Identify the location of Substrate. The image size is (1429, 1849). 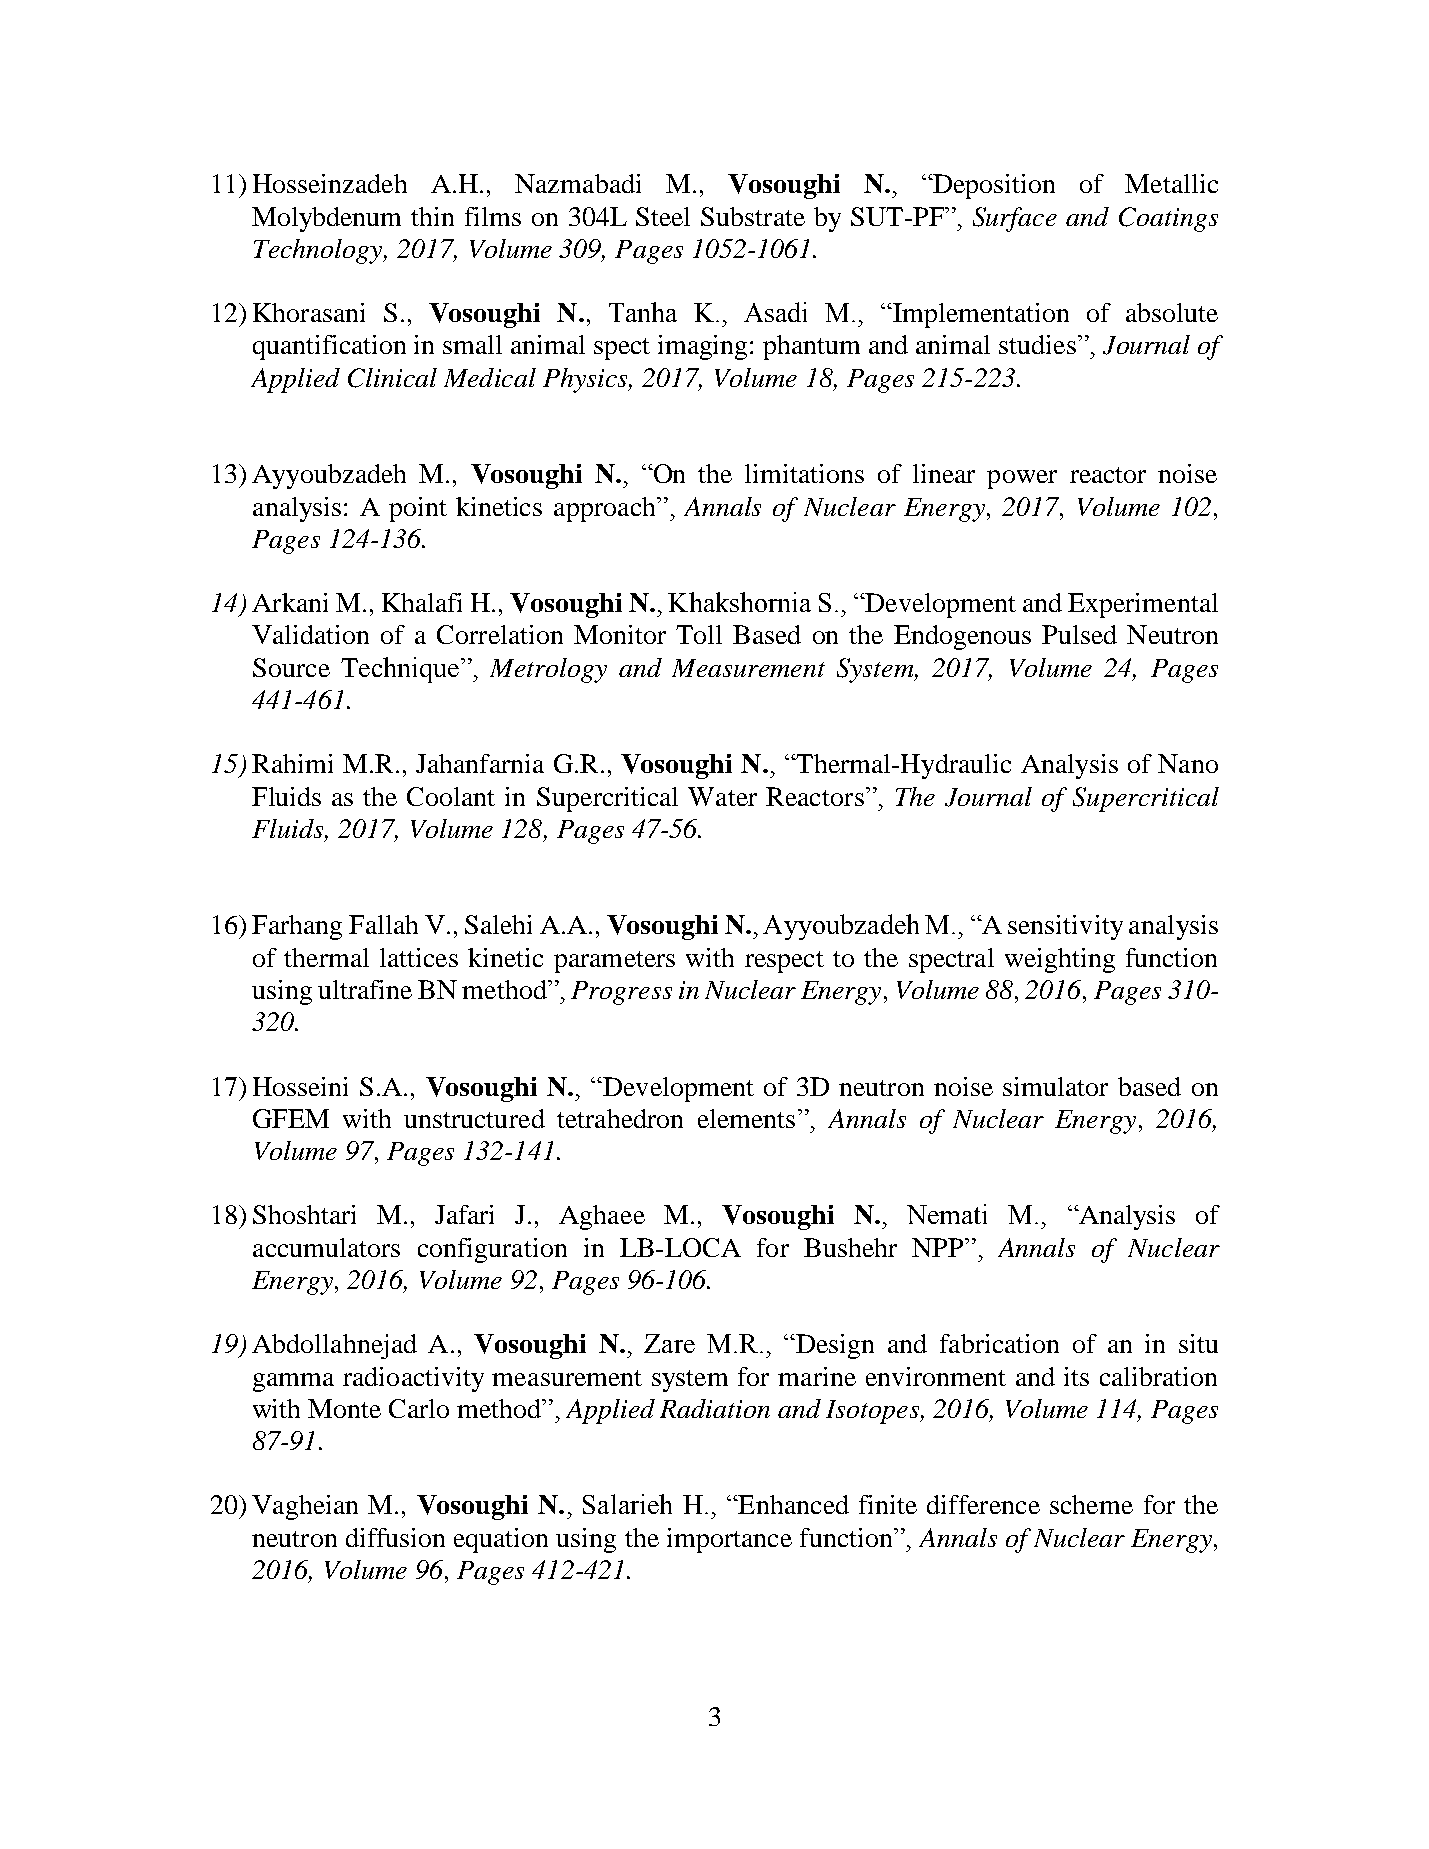
(753, 216).
